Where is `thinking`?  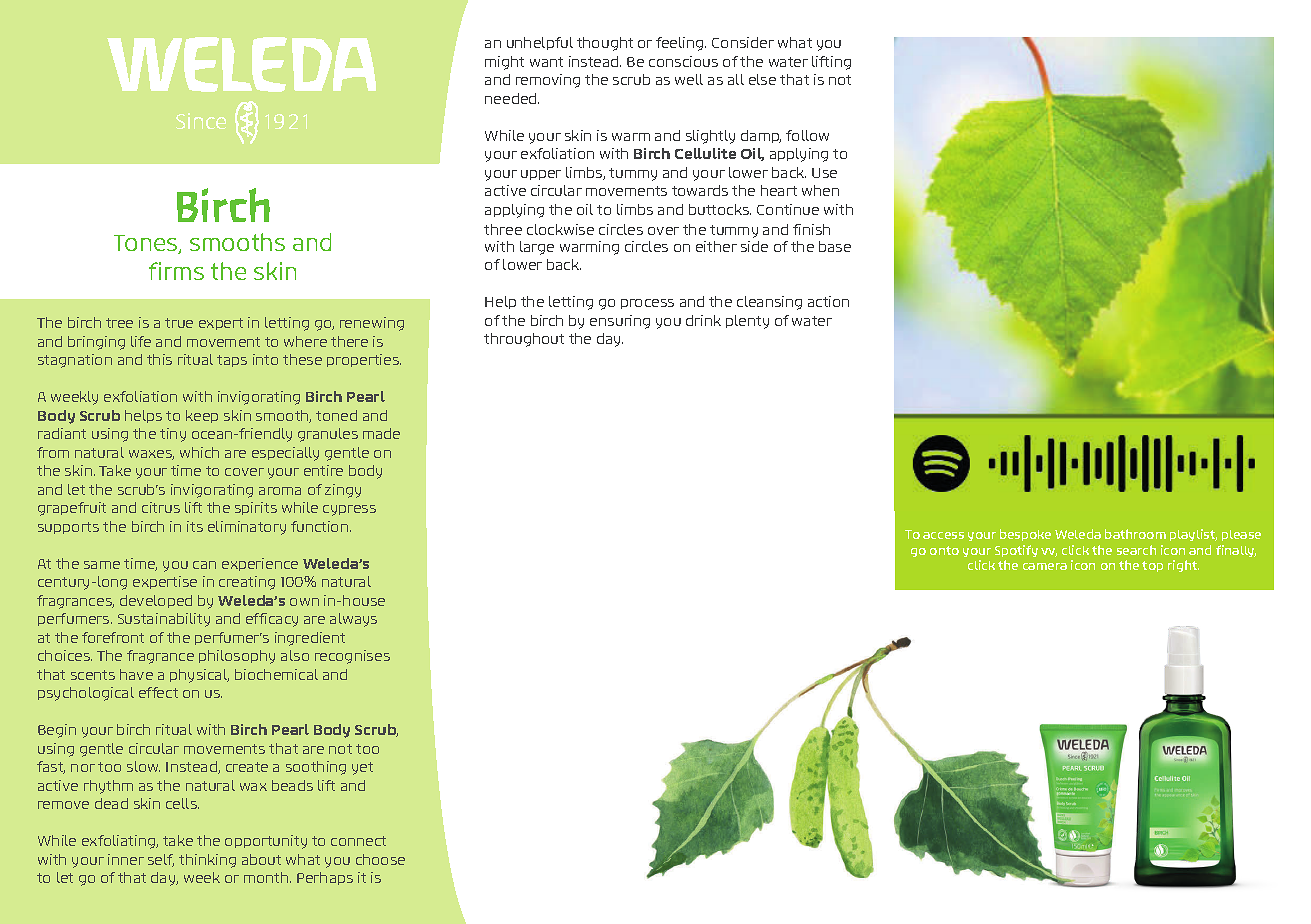
thinking is located at coordinates (207, 861).
